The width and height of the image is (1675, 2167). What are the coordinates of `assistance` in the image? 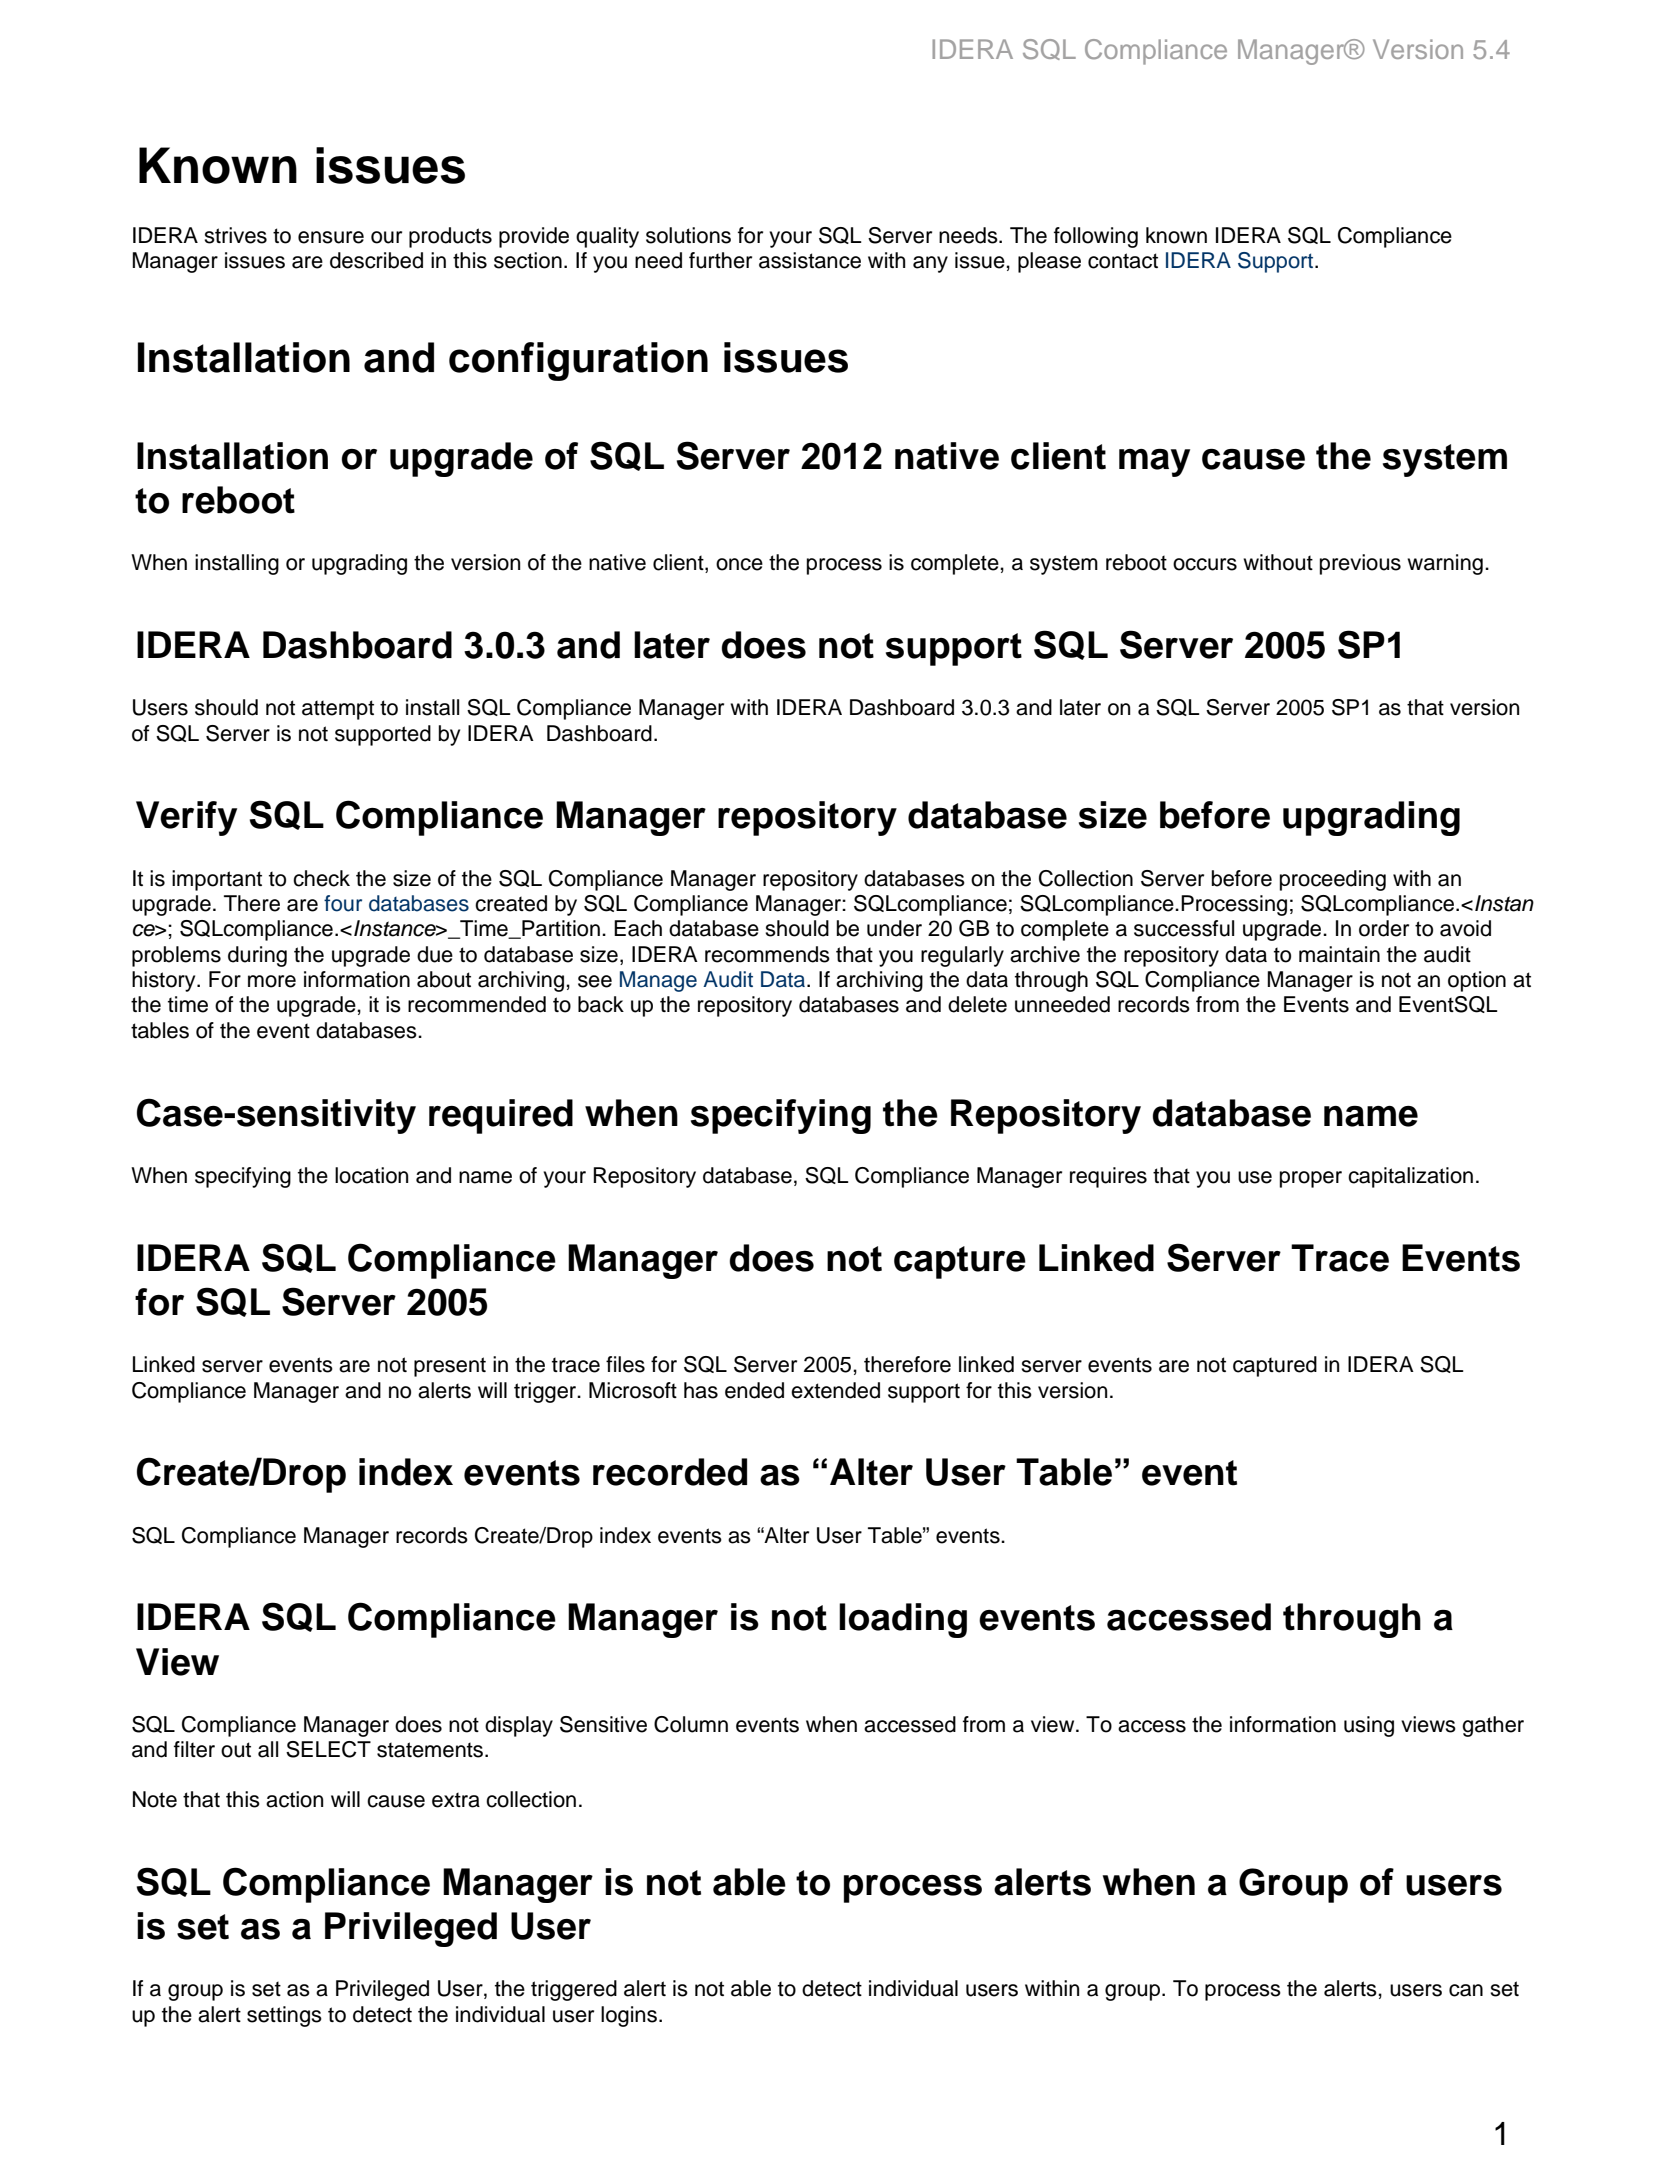 It's located at (810, 260).
